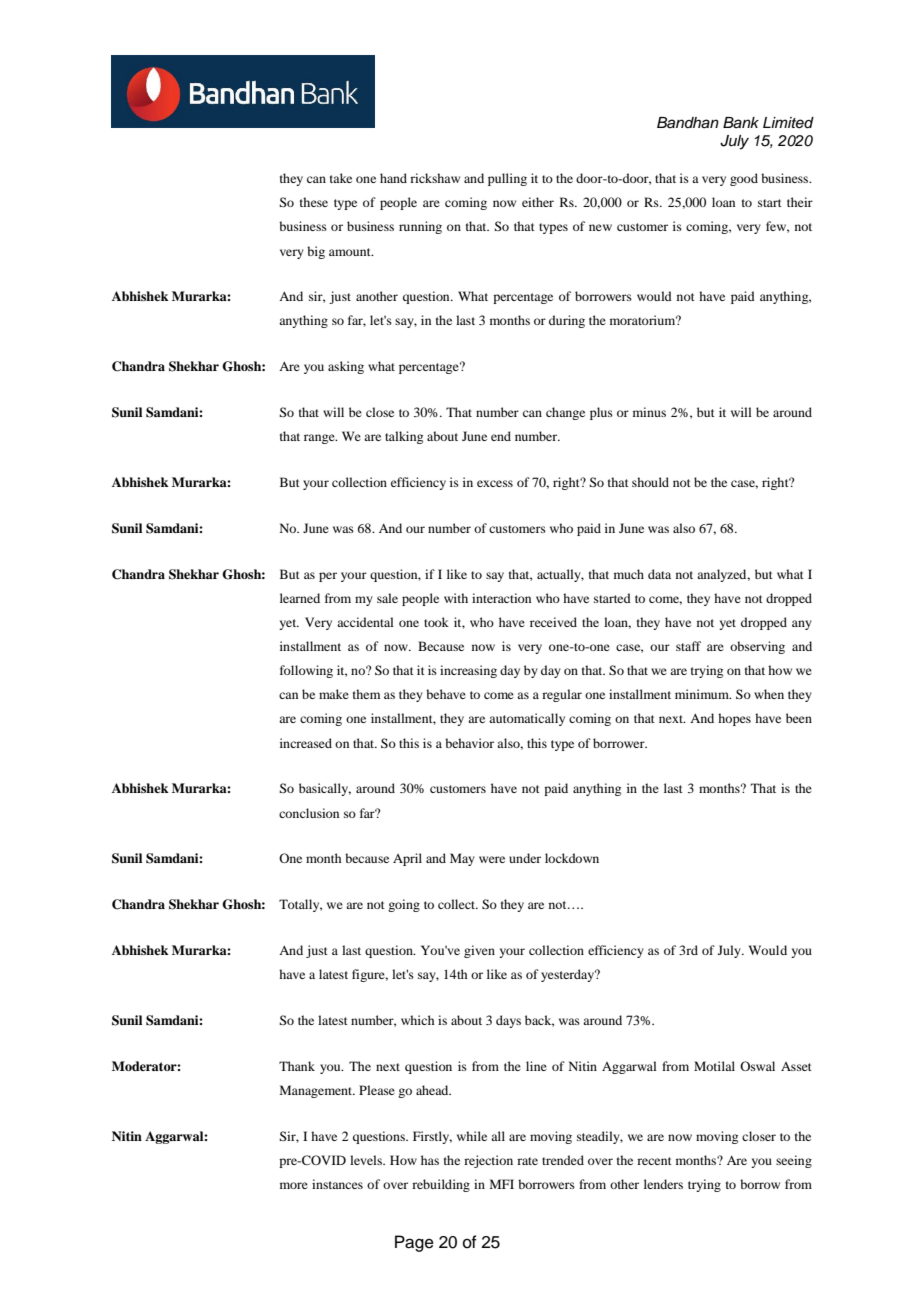  Describe the element at coordinates (407, 859) in the screenshot. I see `April` at that location.
